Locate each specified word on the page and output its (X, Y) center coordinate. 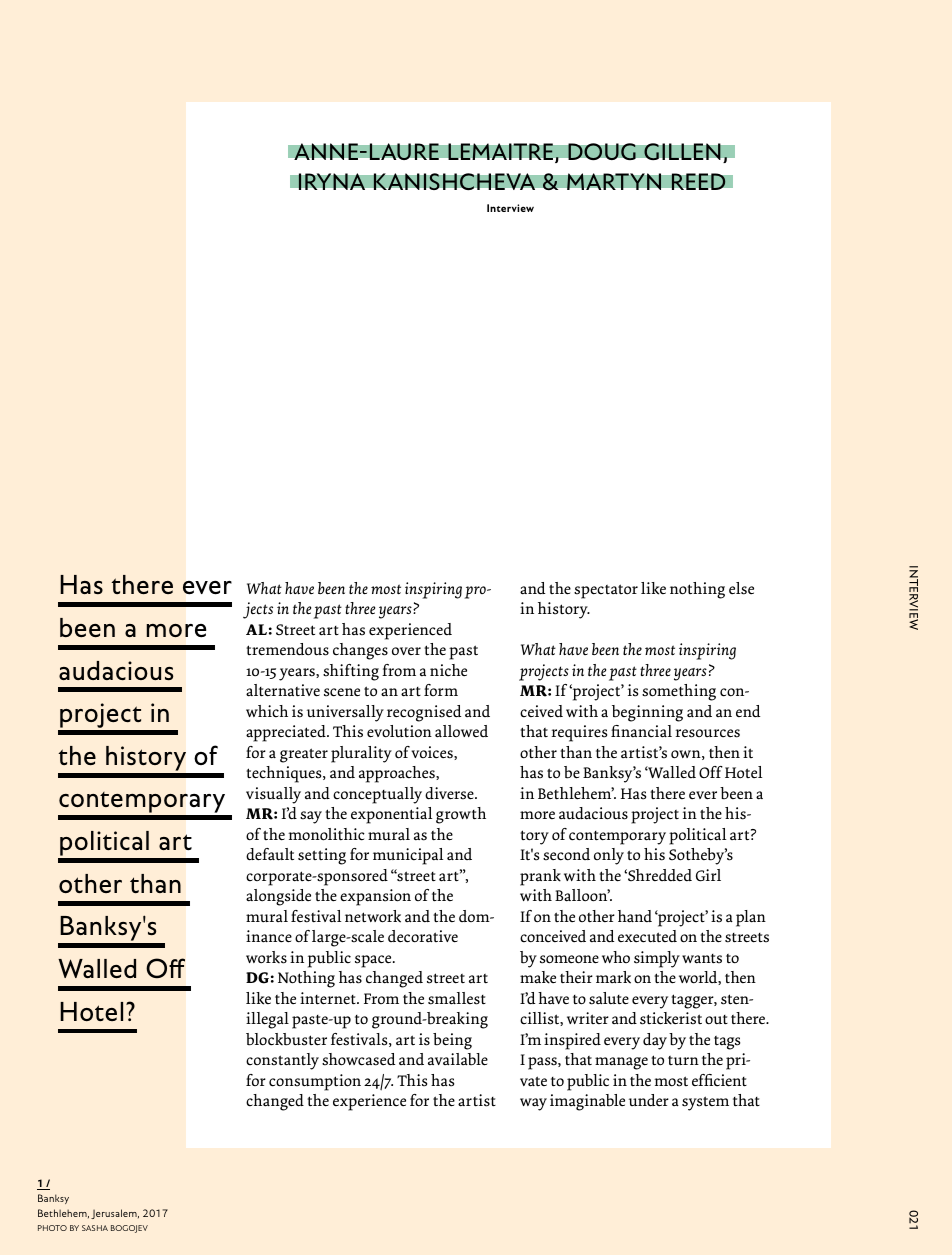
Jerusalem (115, 1214)
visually (273, 795)
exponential (391, 815)
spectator (606, 591)
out (716, 1020)
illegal (267, 1020)
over (406, 651)
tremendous (287, 649)
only (609, 856)
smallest (457, 998)
